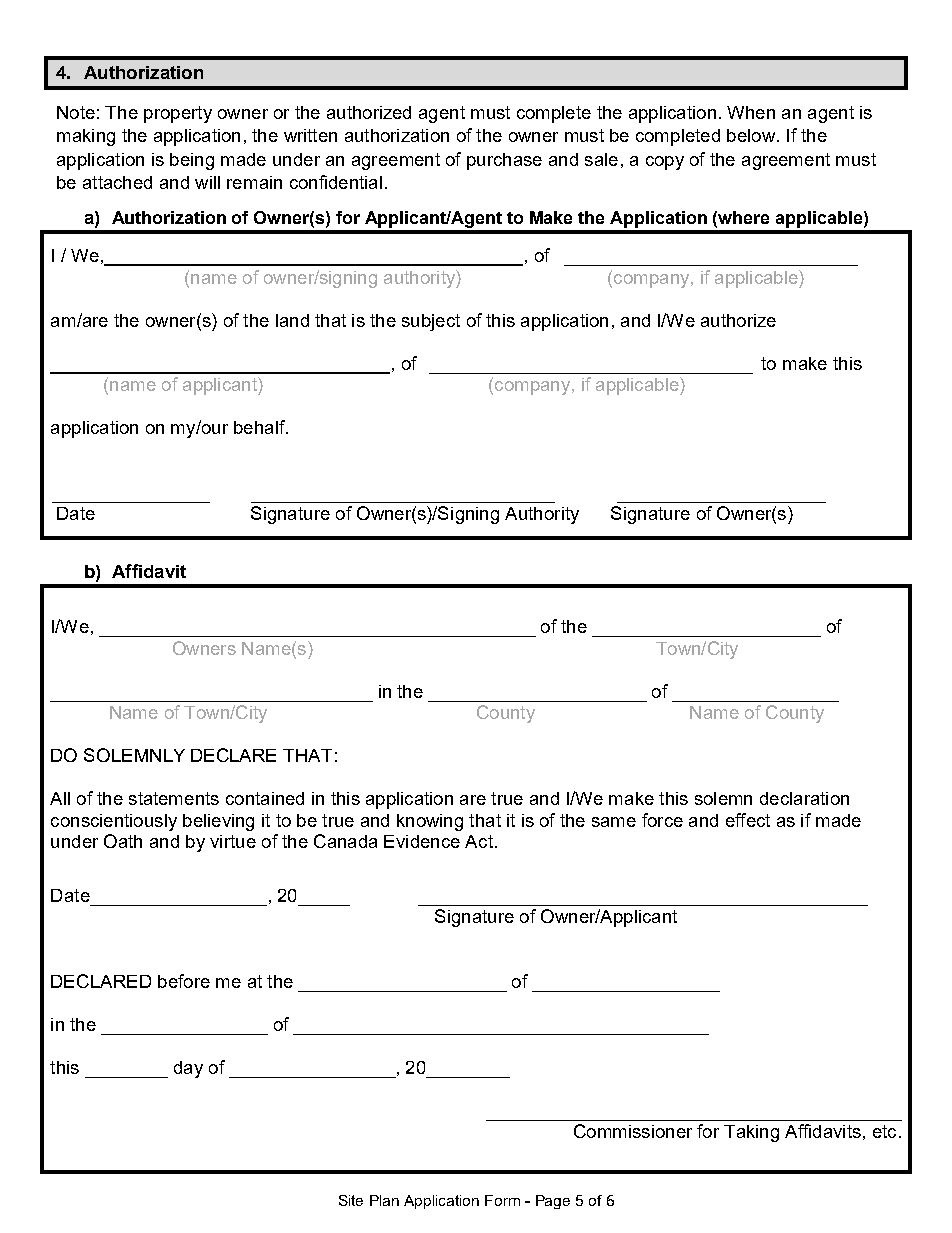 Image resolution: width=952 pixels, height=1233 pixels. I want to click on knowing, so click(430, 822).
